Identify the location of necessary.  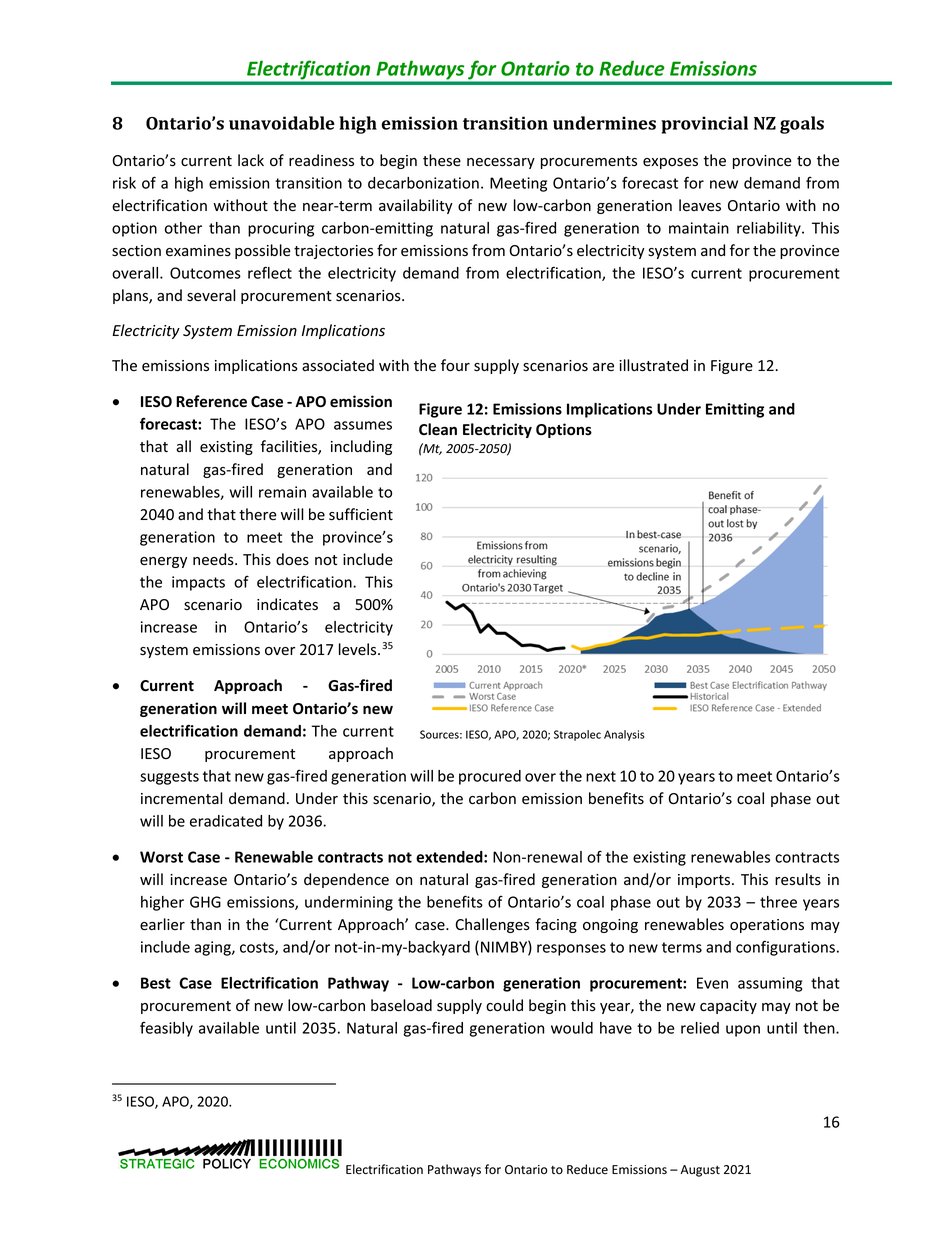
(501, 163).
